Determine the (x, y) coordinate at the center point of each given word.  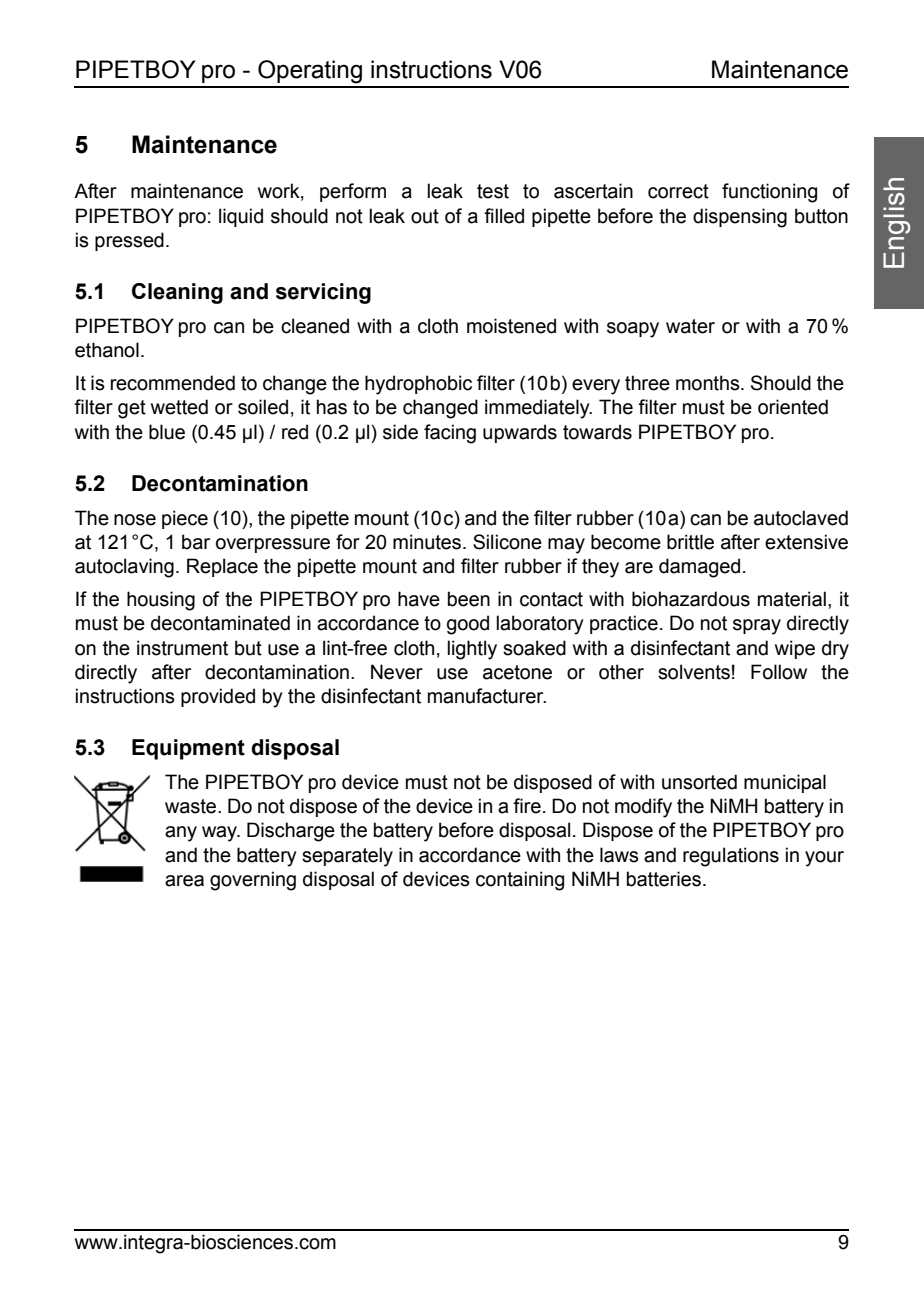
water (690, 326)
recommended (173, 383)
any (181, 834)
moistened (511, 326)
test (493, 191)
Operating (310, 72)
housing (161, 601)
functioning (769, 193)
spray (757, 627)
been (469, 599)
